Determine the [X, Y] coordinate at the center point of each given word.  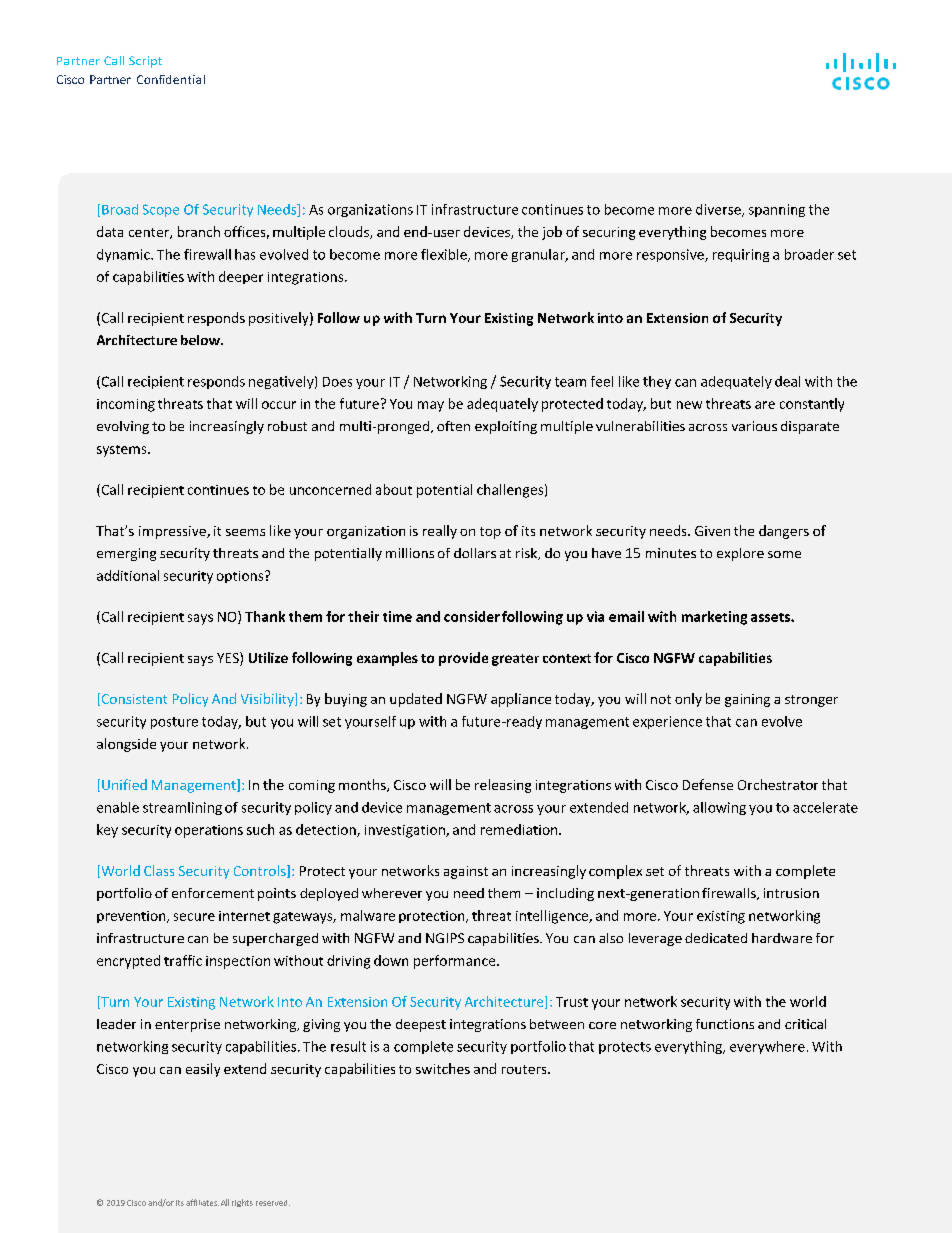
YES [229, 659]
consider [472, 616]
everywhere [767, 1047]
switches [443, 1068]
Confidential [171, 79]
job [552, 233]
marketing [714, 618]
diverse [719, 210]
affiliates [202, 1202]
